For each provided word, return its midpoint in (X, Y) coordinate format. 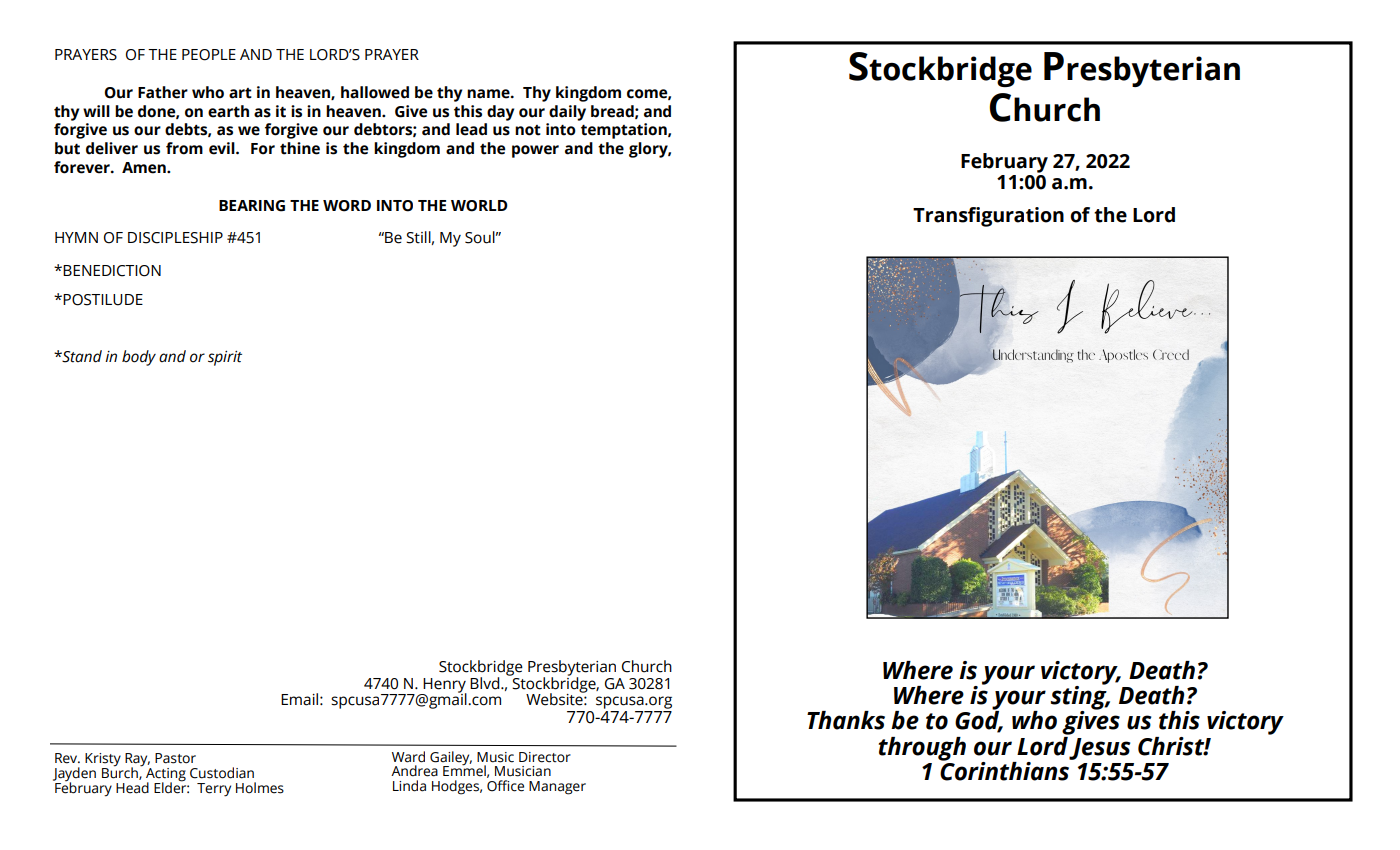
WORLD (479, 206)
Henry (444, 686)
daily (567, 113)
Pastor (175, 758)
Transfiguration (988, 217)
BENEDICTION (111, 271)
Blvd (486, 683)
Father (163, 92)
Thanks (846, 720)
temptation (625, 131)
